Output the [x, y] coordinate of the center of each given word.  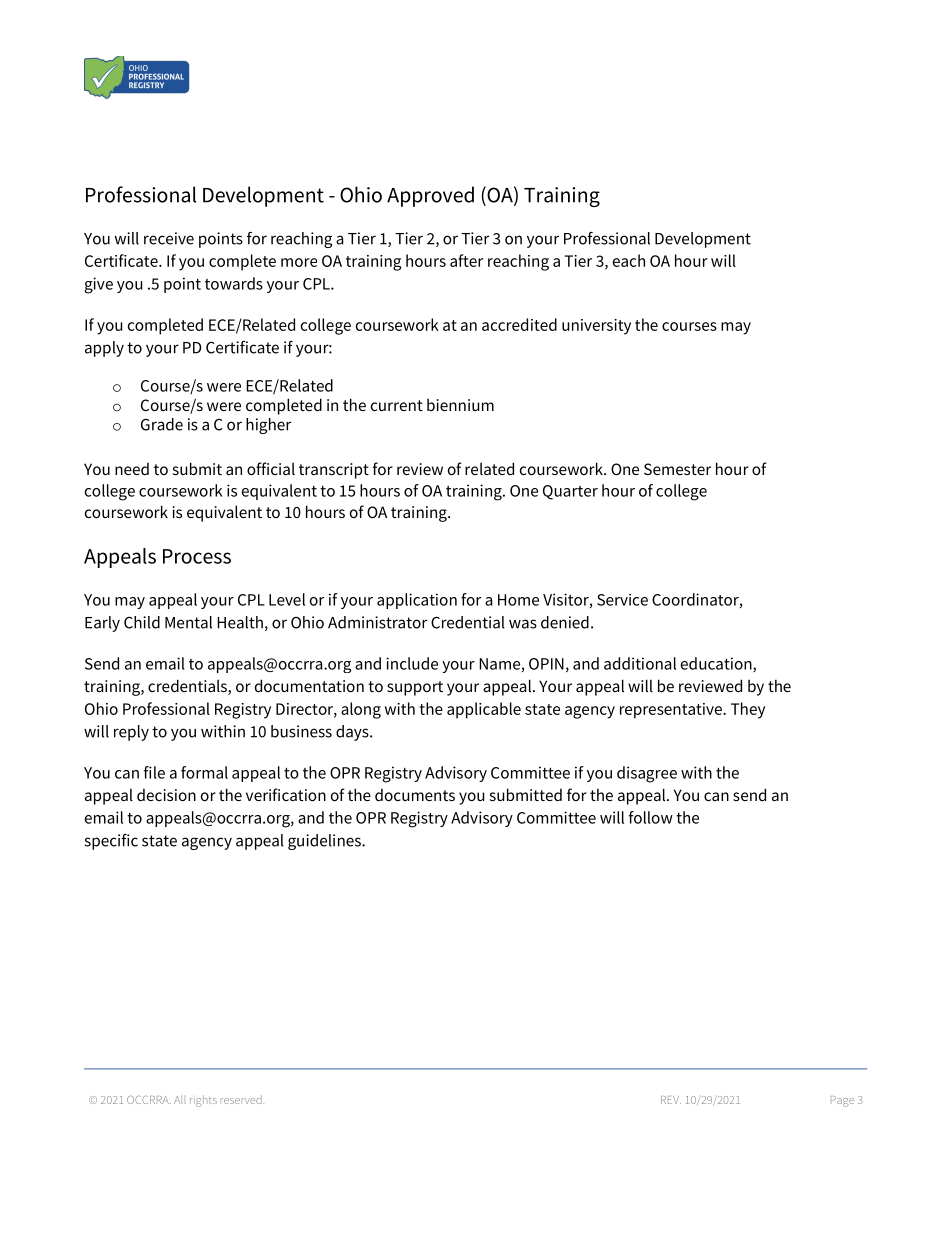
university [596, 327]
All [180, 1100]
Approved [430, 196]
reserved [242, 1099]
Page [842, 1101]
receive [169, 238]
